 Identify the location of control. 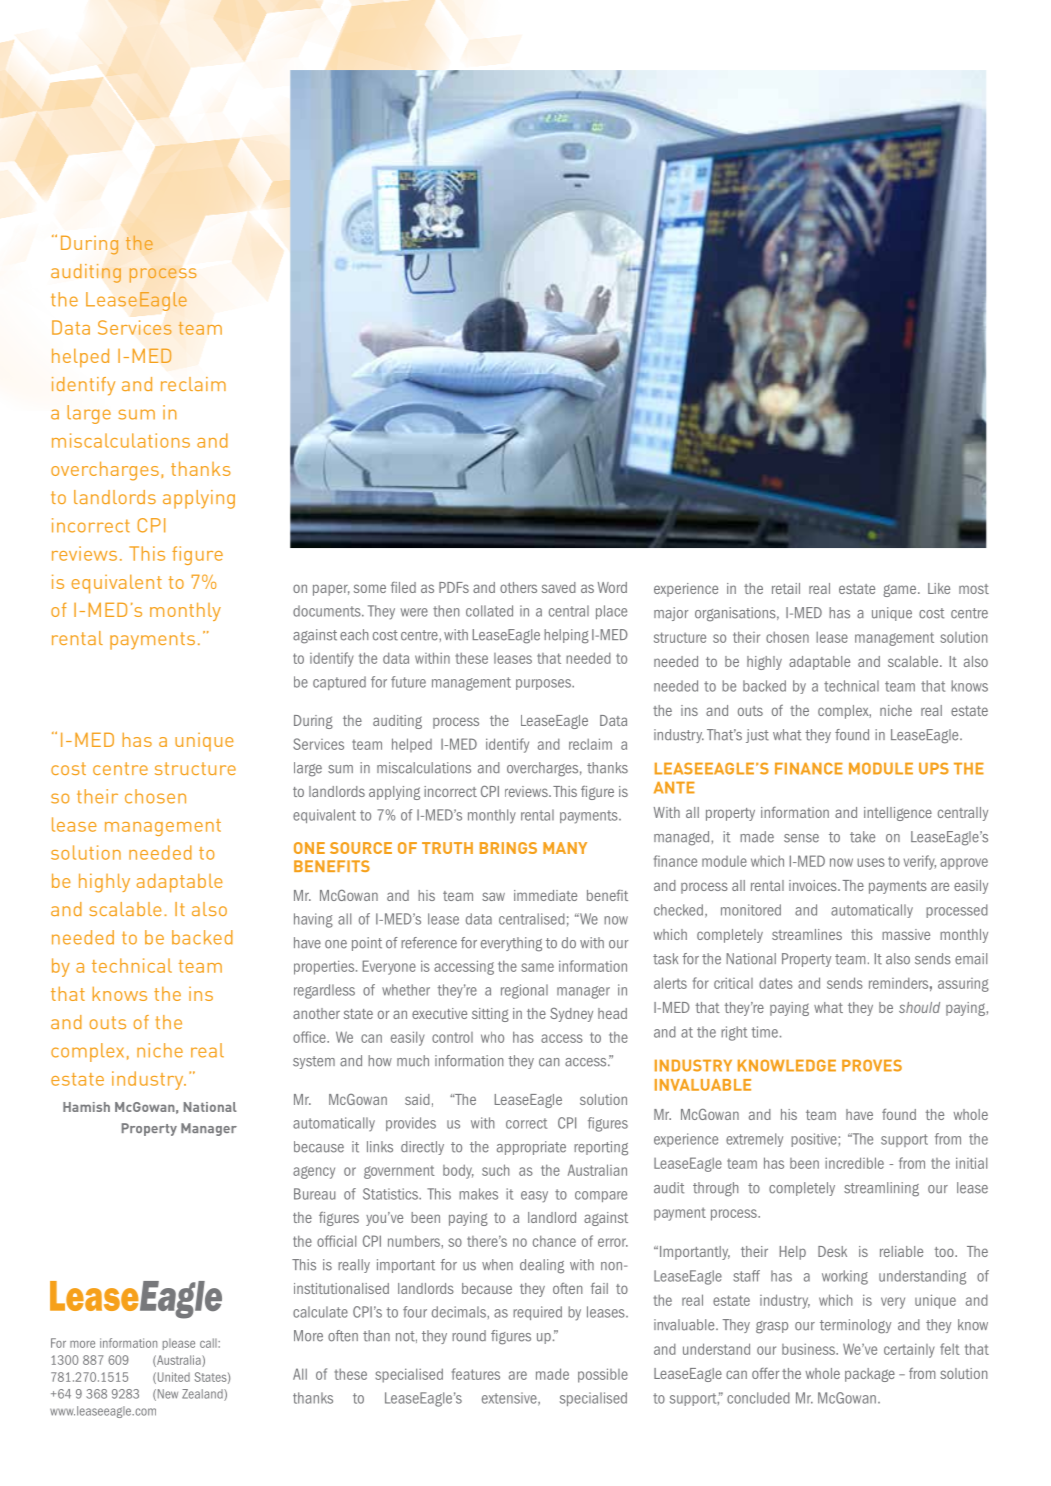
(452, 1037).
